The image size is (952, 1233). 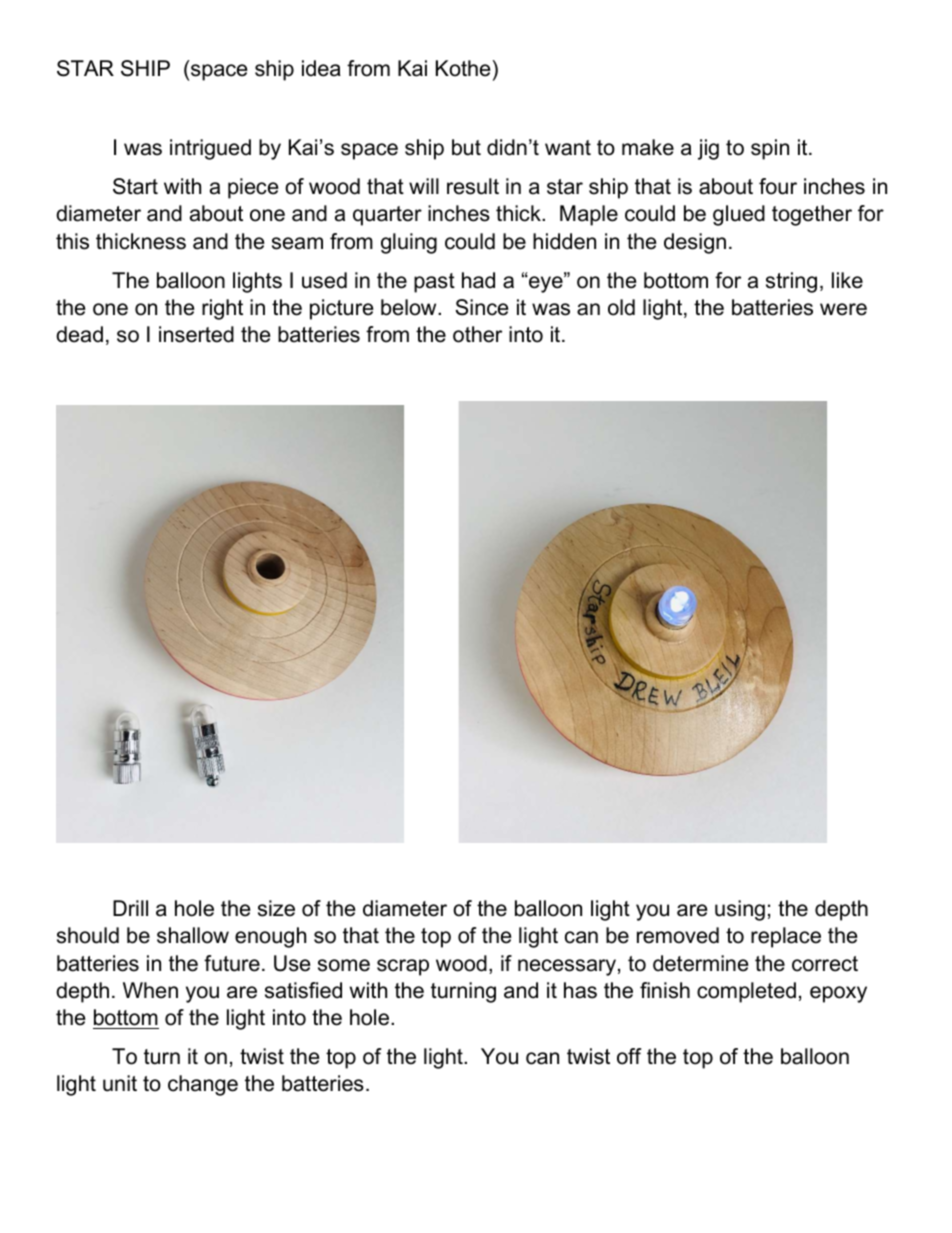 I want to click on using, so click(x=740, y=910).
